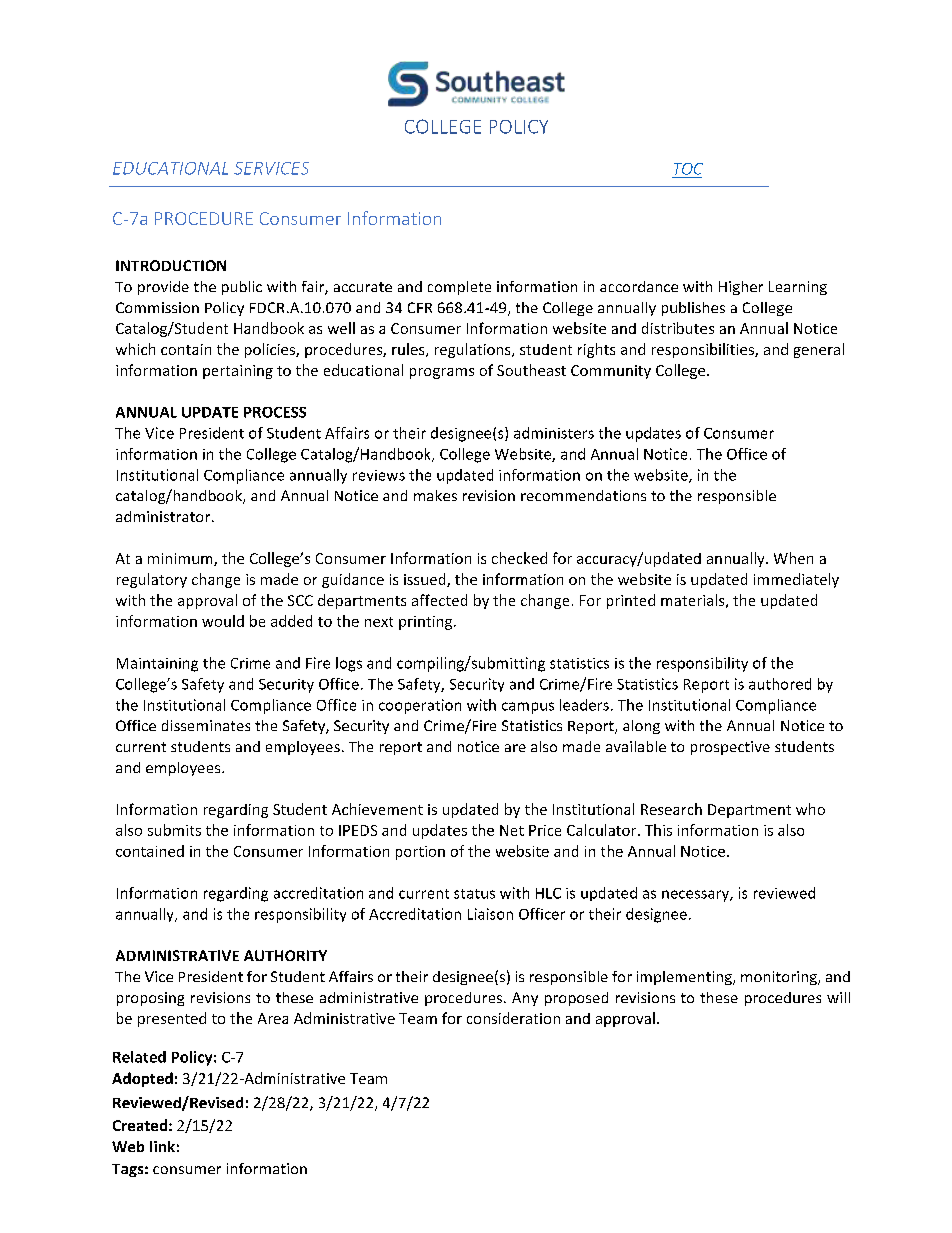 The width and height of the screenshot is (952, 1233). I want to click on complete, so click(459, 288).
